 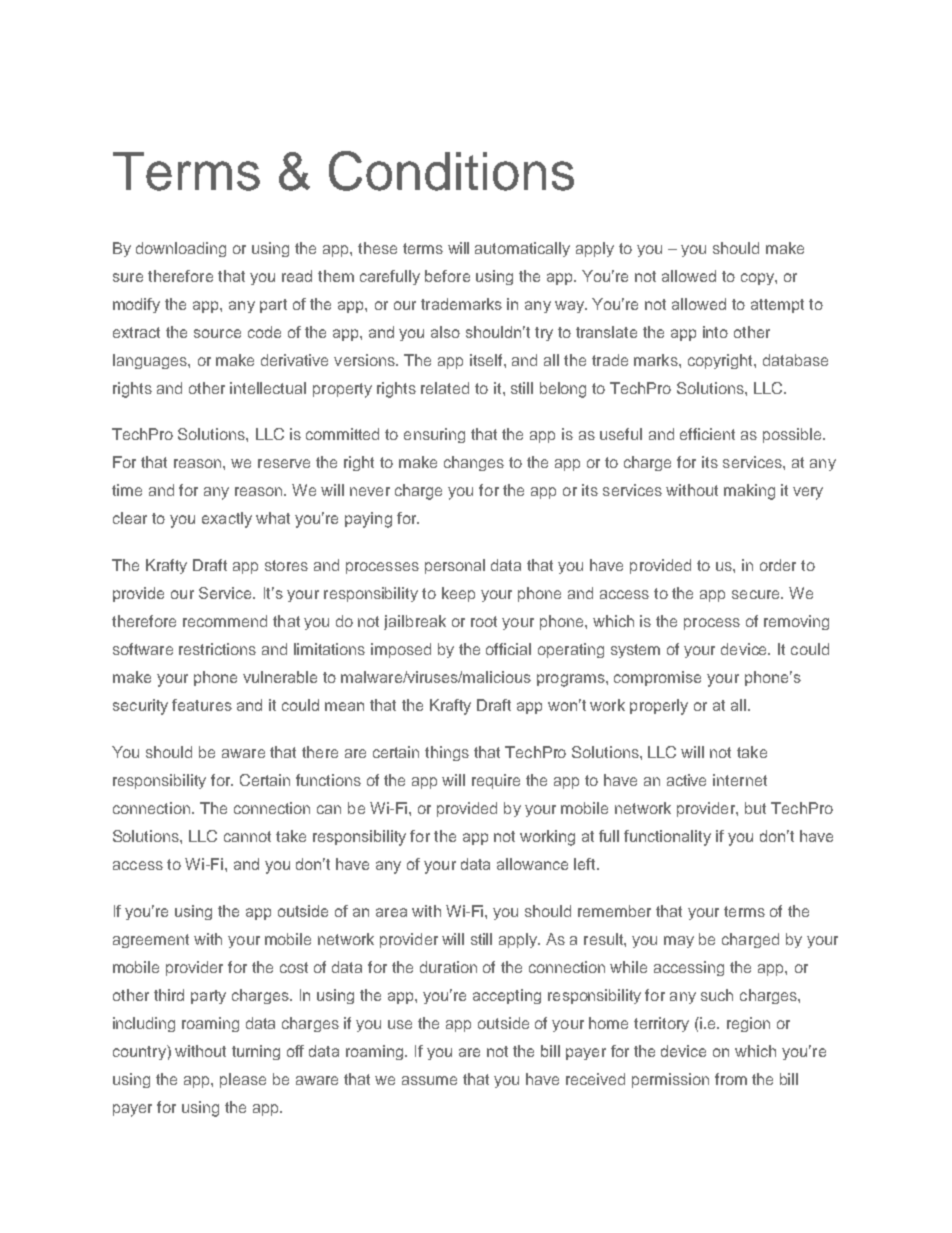 What do you see at coordinates (181, 249) in the screenshot?
I see `downloading` at bounding box center [181, 249].
